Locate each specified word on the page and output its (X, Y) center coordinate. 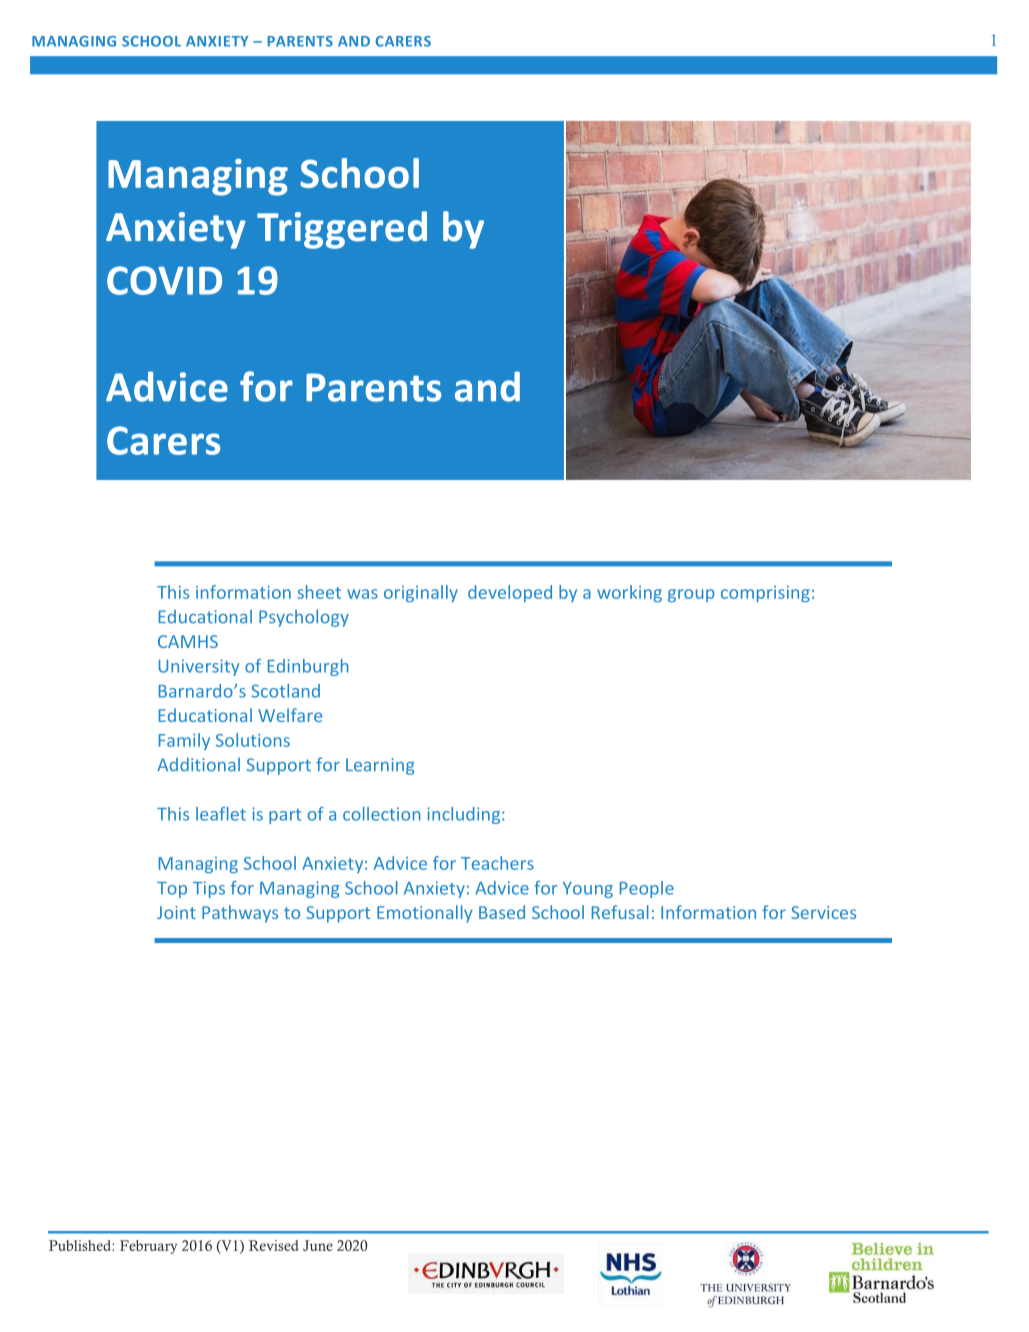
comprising (765, 594)
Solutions (253, 740)
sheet (319, 592)
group (691, 595)
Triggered (342, 230)
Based (502, 912)
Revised (274, 1245)
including (465, 815)
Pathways (240, 914)
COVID (164, 280)
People (647, 889)
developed (510, 593)
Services (823, 912)
